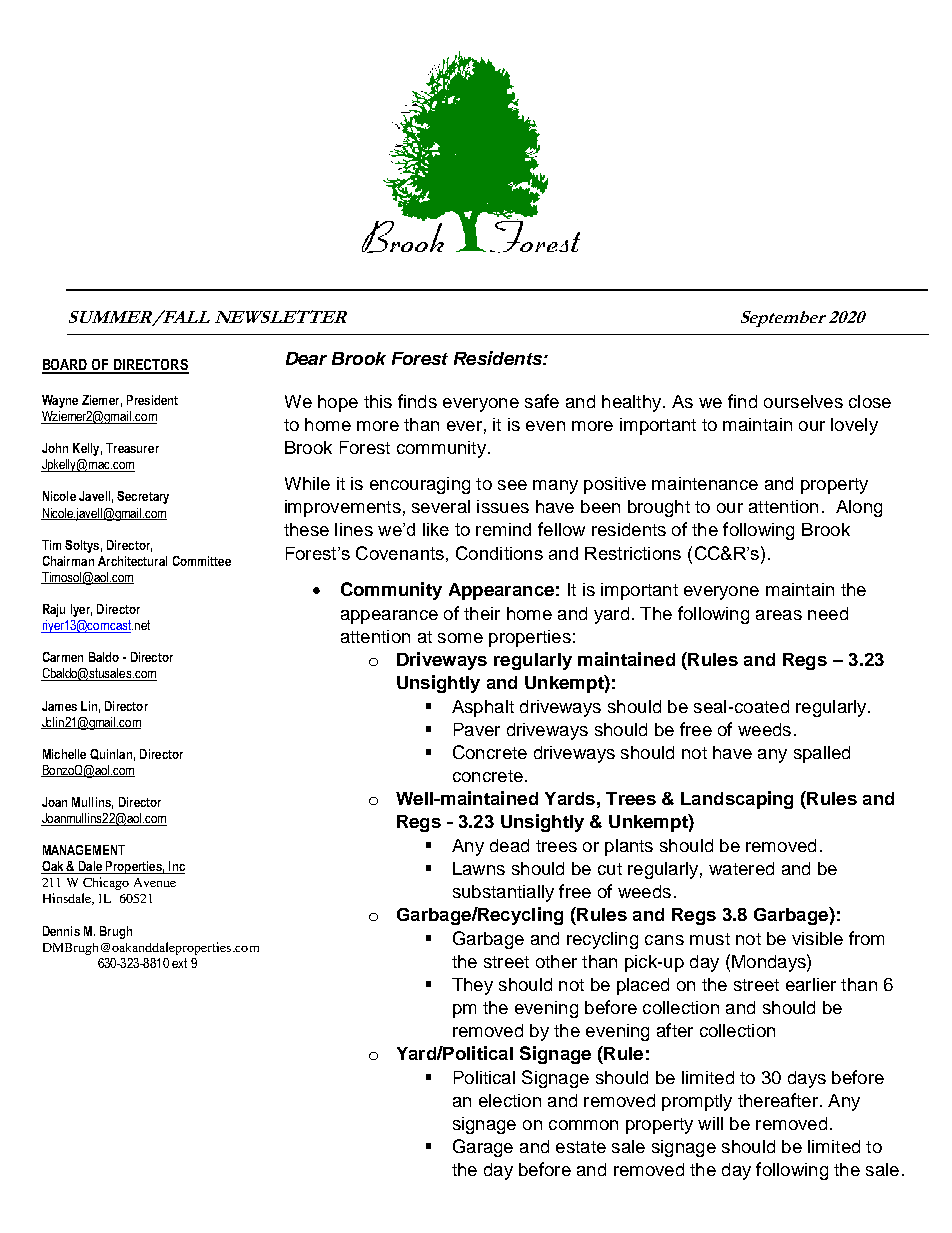 This screenshot has width=952, height=1233. I want to click on election, so click(510, 1100).
